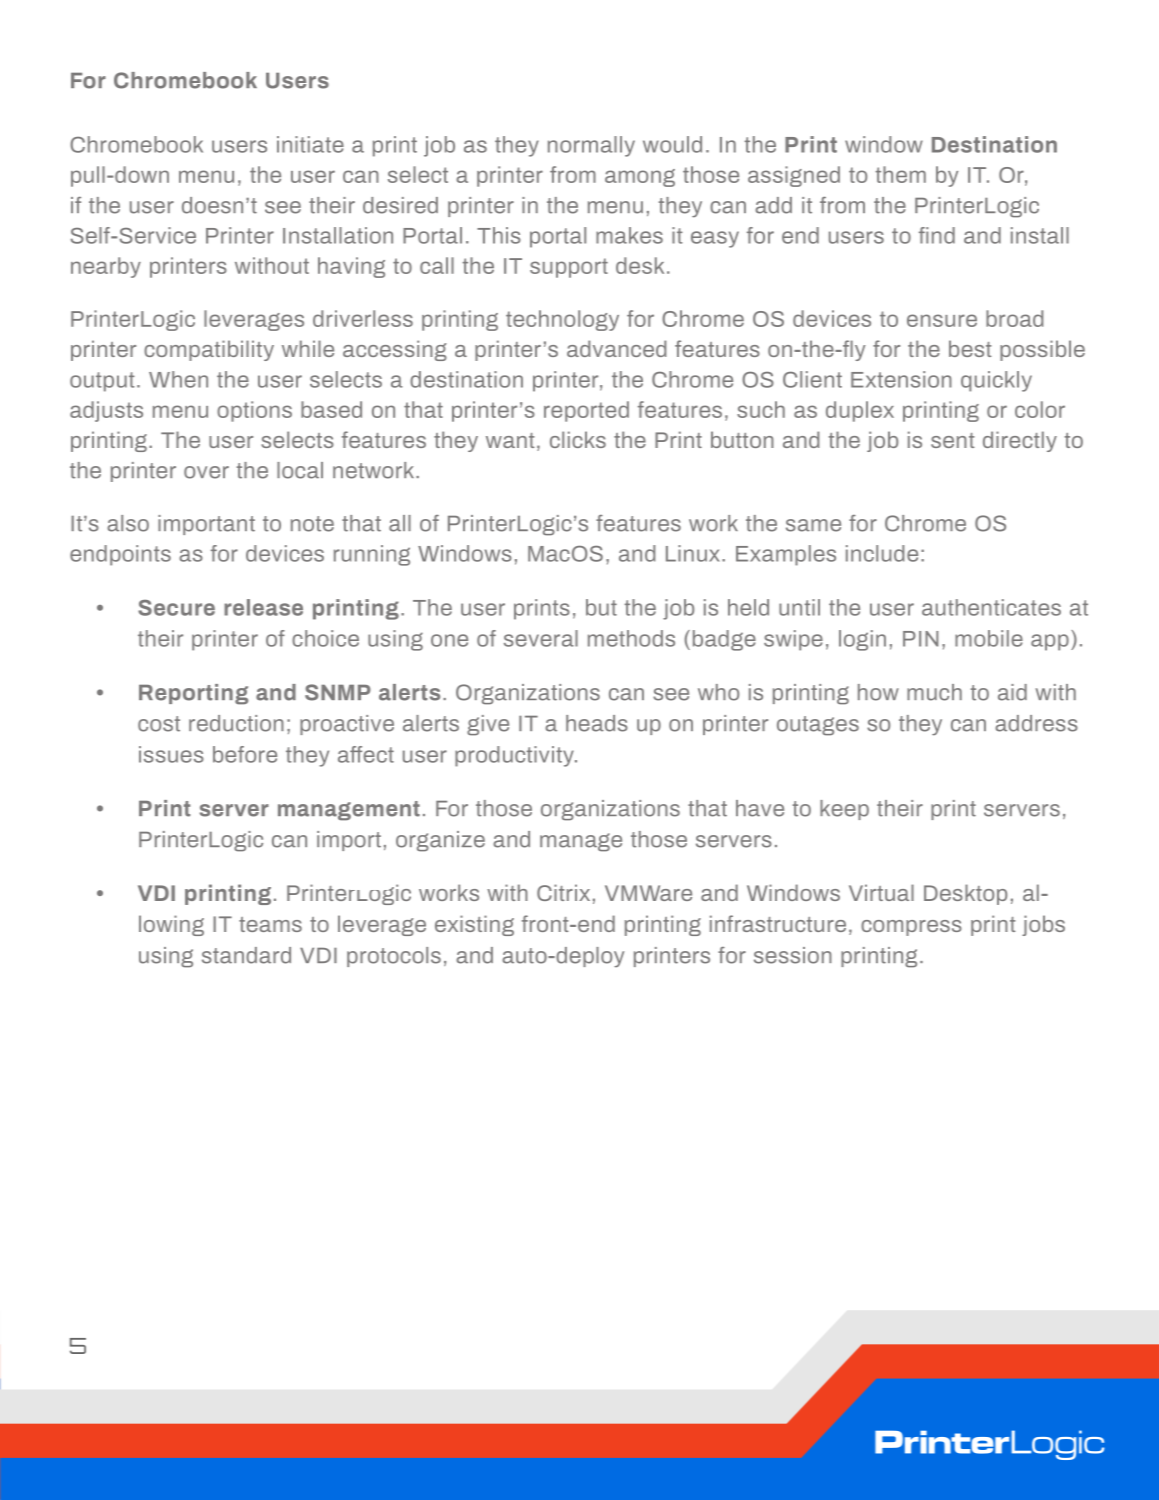 The image size is (1159, 1500). What do you see at coordinates (310, 144) in the screenshot?
I see `initiate` at bounding box center [310, 144].
